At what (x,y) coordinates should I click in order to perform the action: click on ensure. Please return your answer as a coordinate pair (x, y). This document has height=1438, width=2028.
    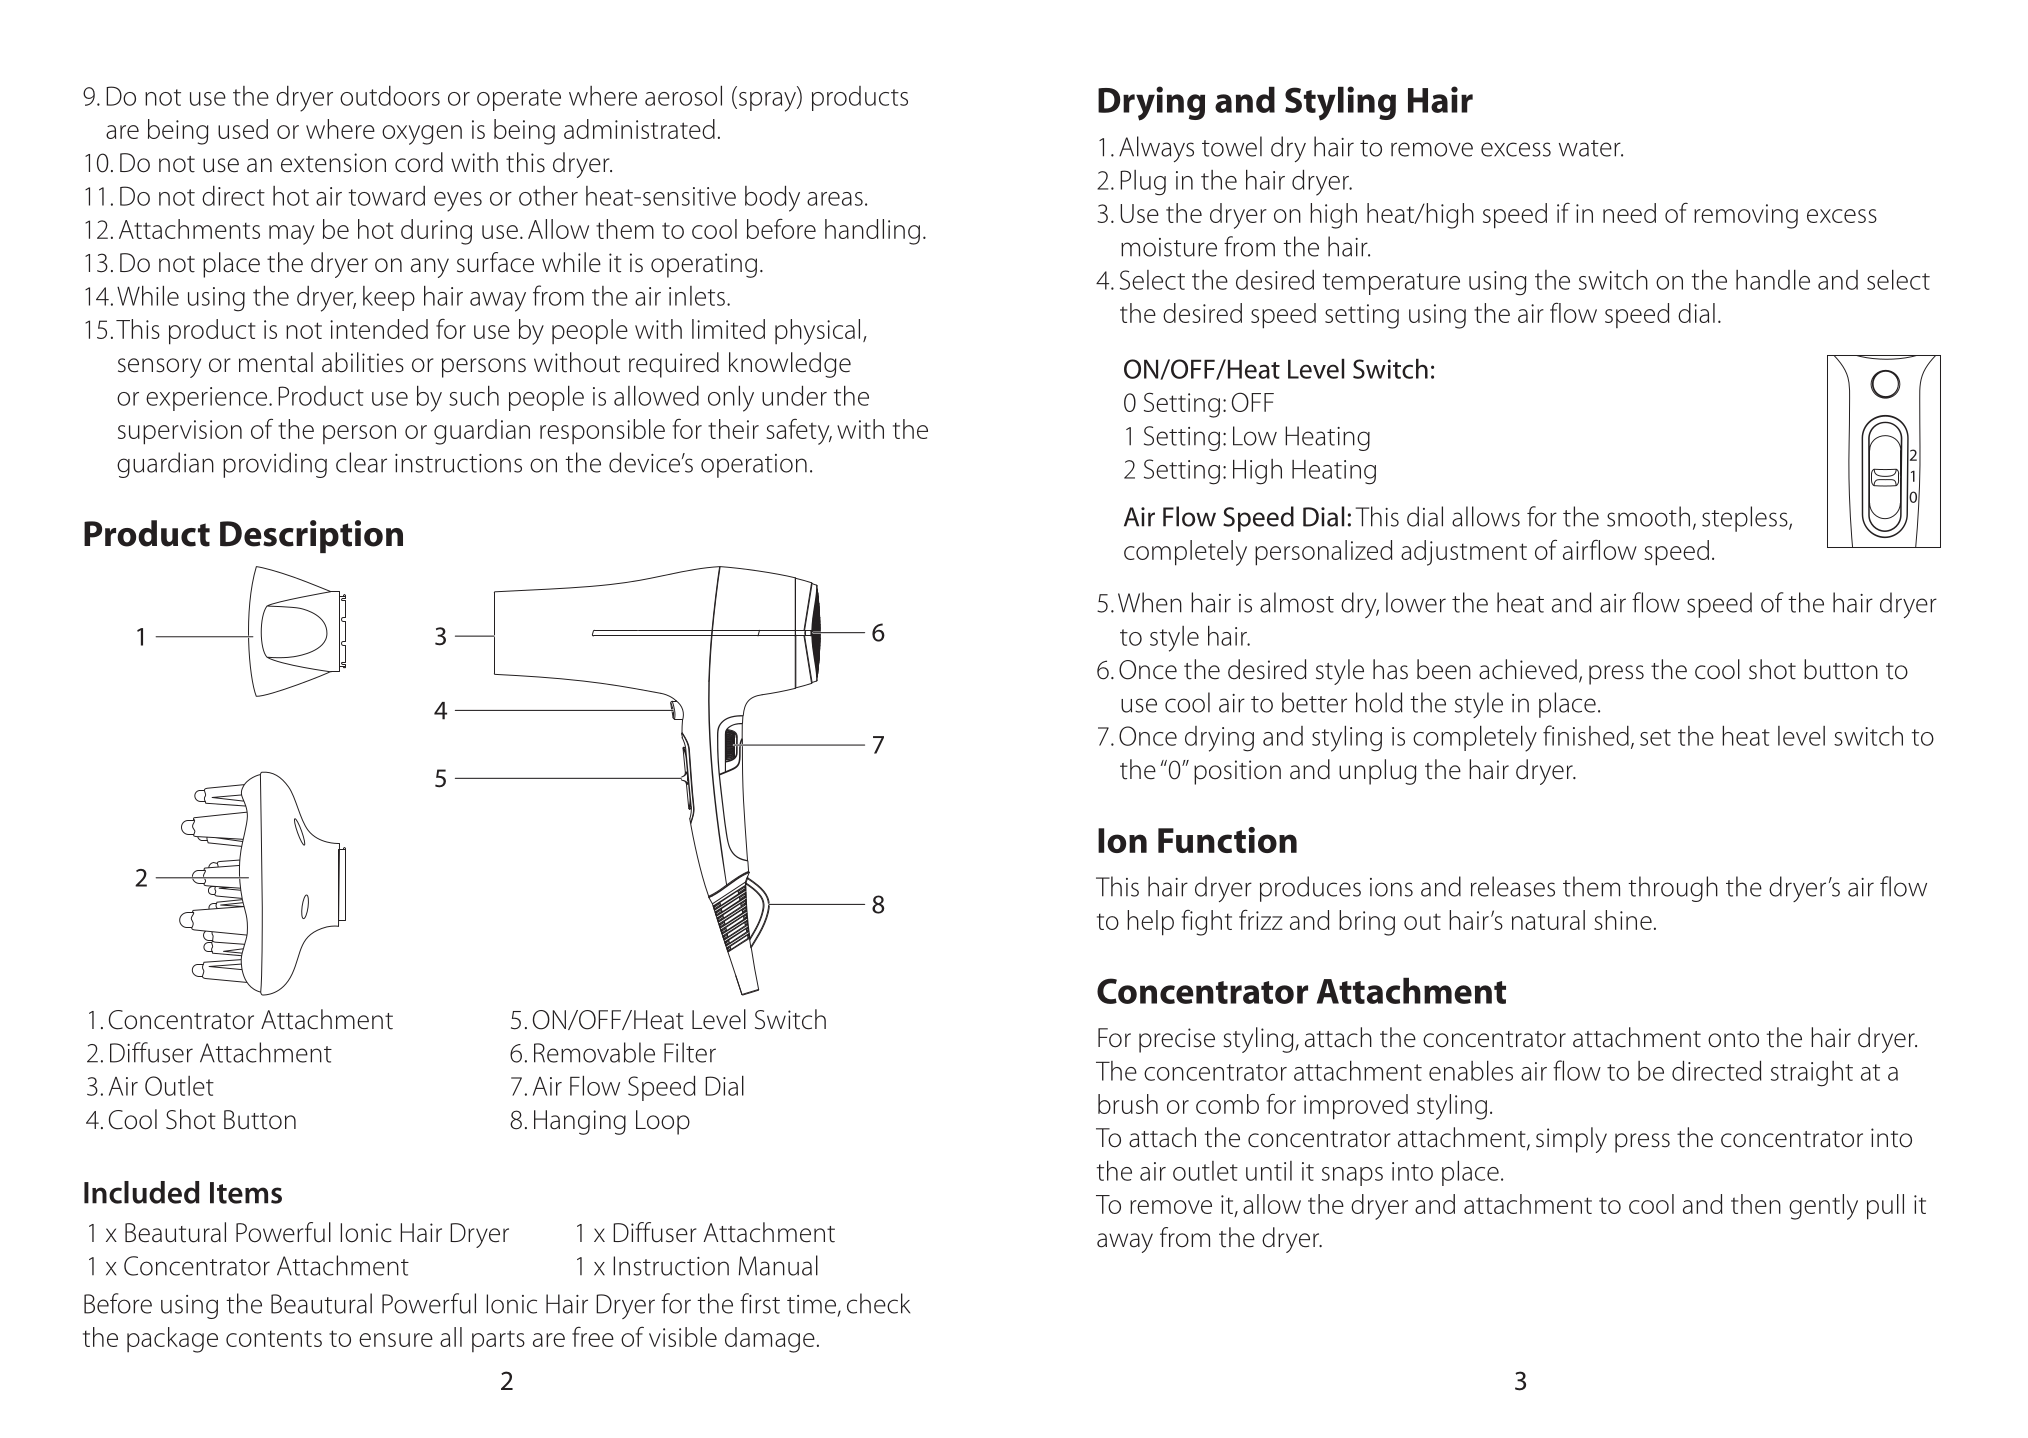
    Looking at the image, I should click on (396, 1340).
